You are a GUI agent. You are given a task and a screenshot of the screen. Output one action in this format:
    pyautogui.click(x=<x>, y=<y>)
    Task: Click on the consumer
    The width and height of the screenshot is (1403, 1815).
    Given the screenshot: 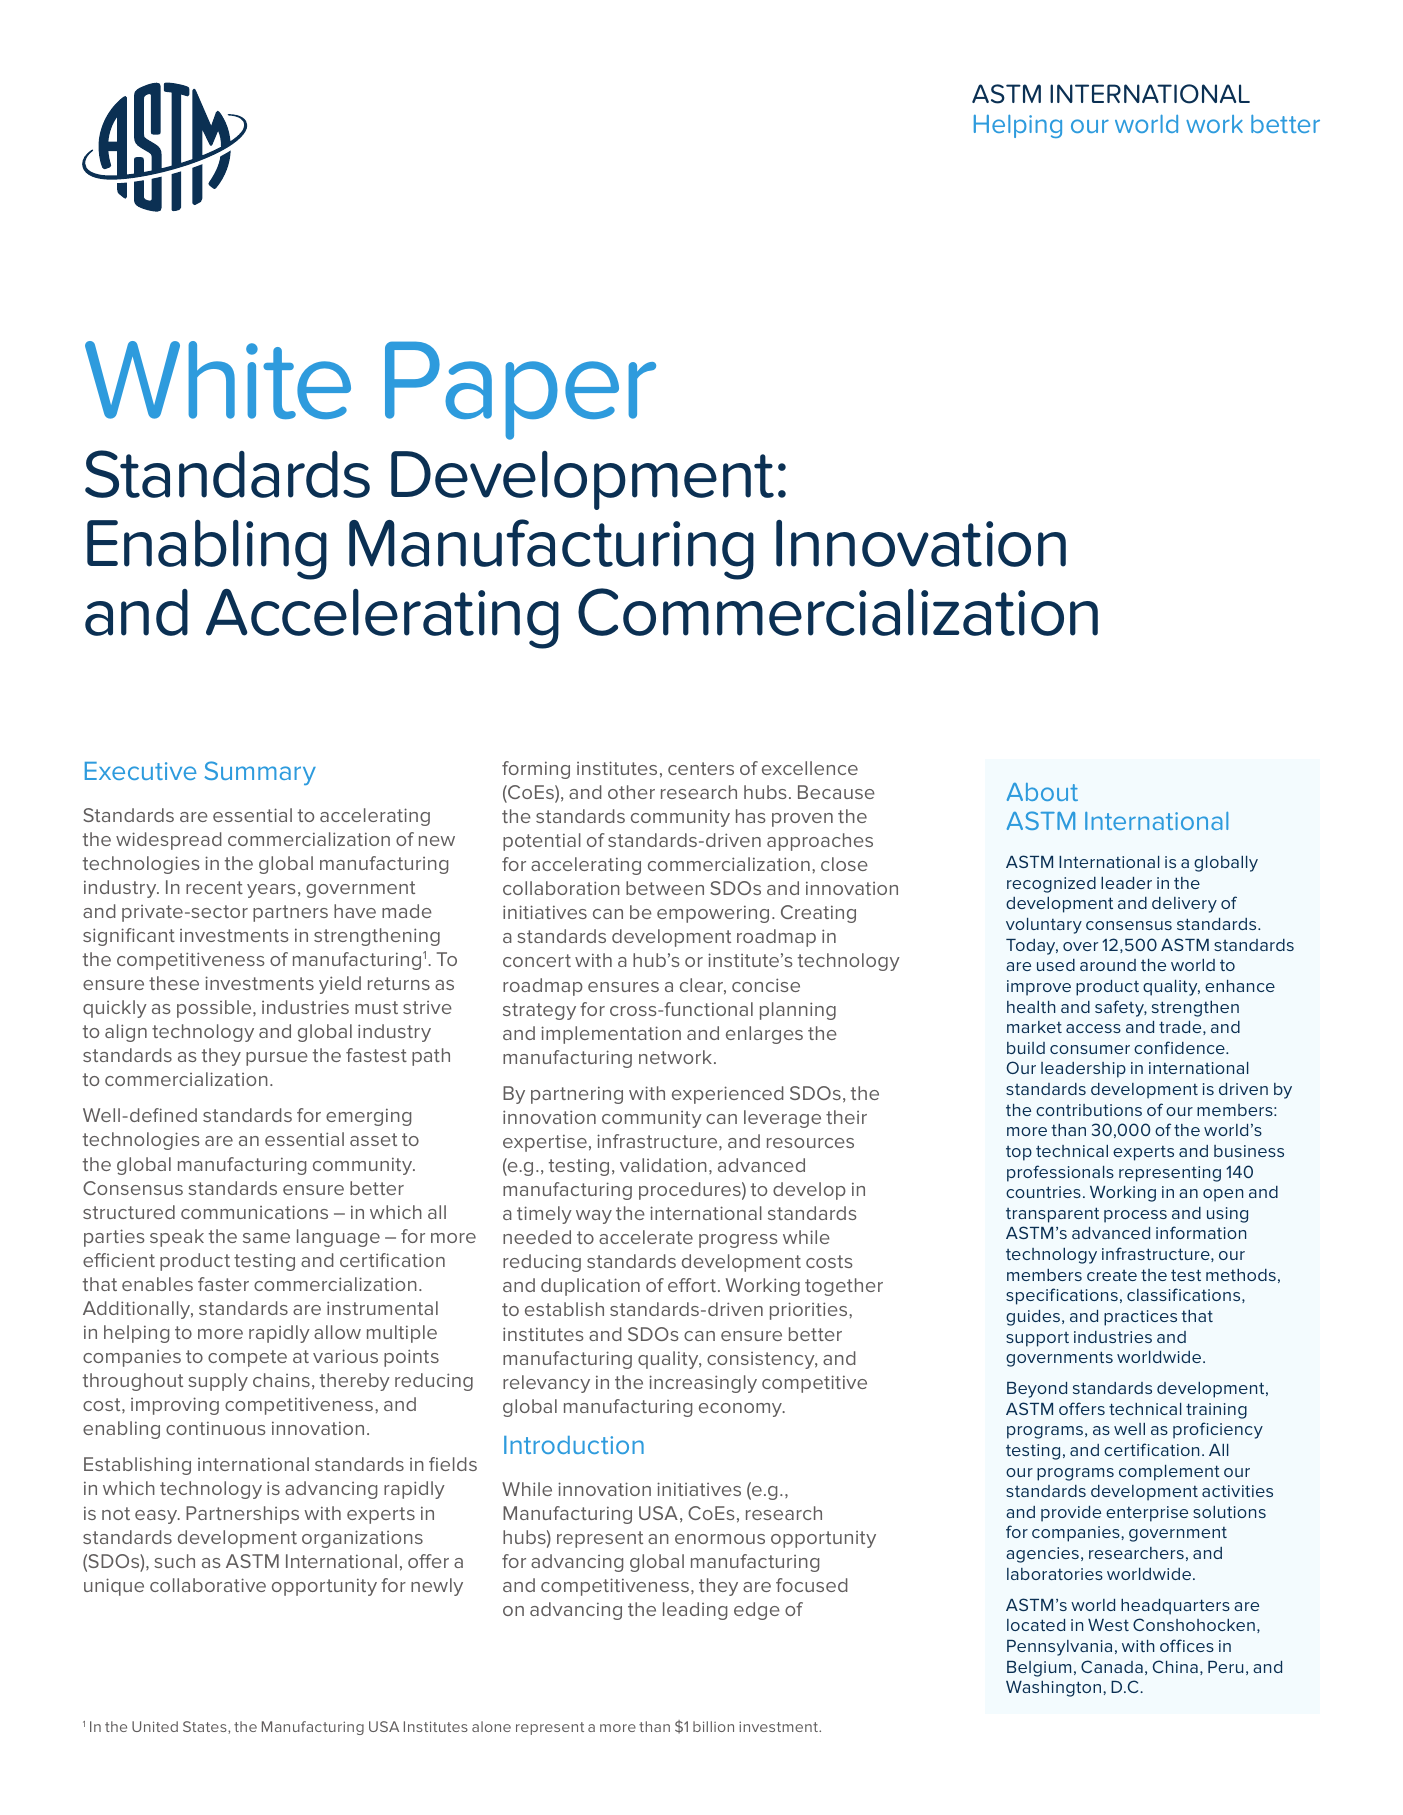 What is the action you would take?
    pyautogui.click(x=1090, y=1049)
